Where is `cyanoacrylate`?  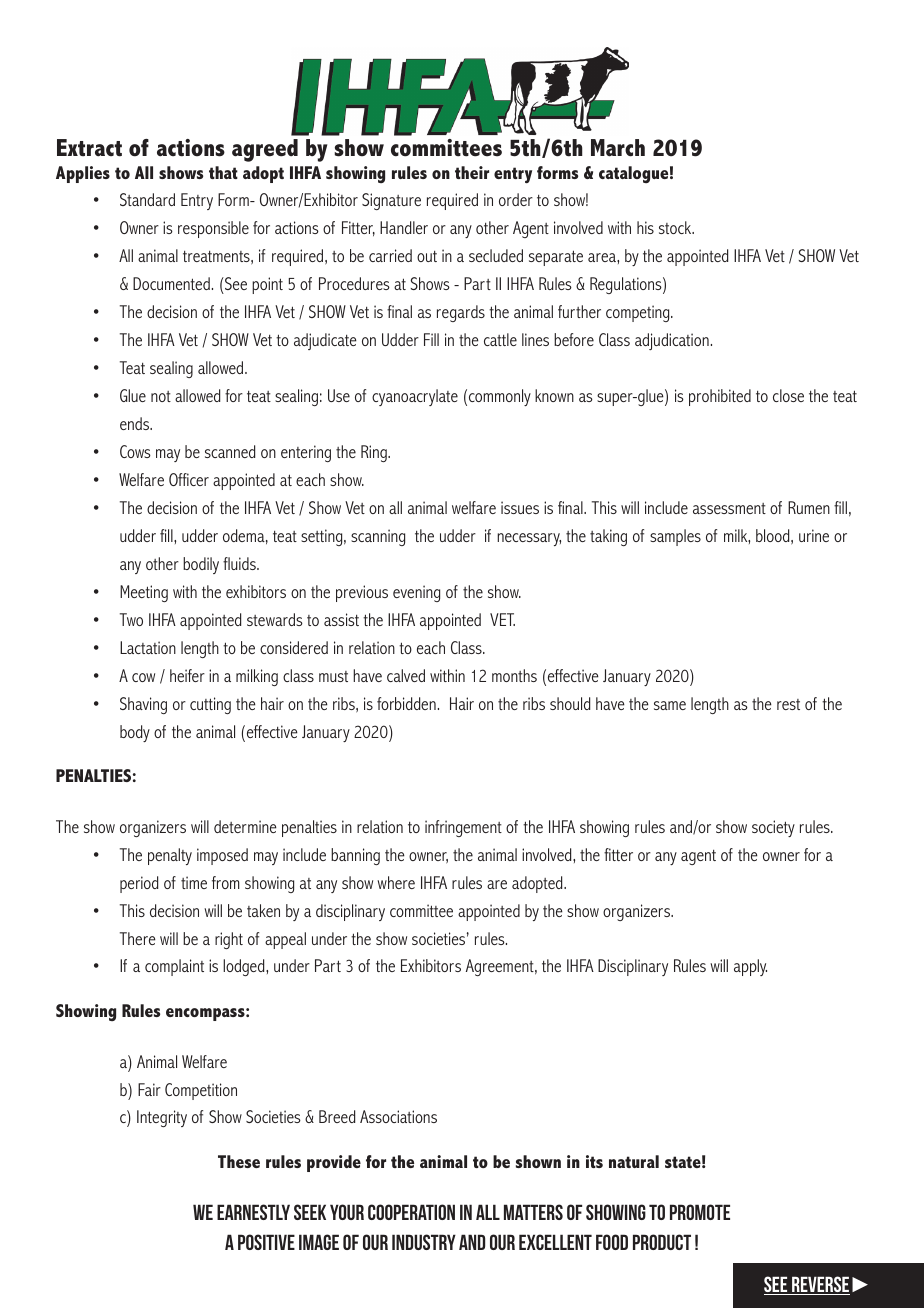 cyanoacrylate is located at coordinates (415, 397).
